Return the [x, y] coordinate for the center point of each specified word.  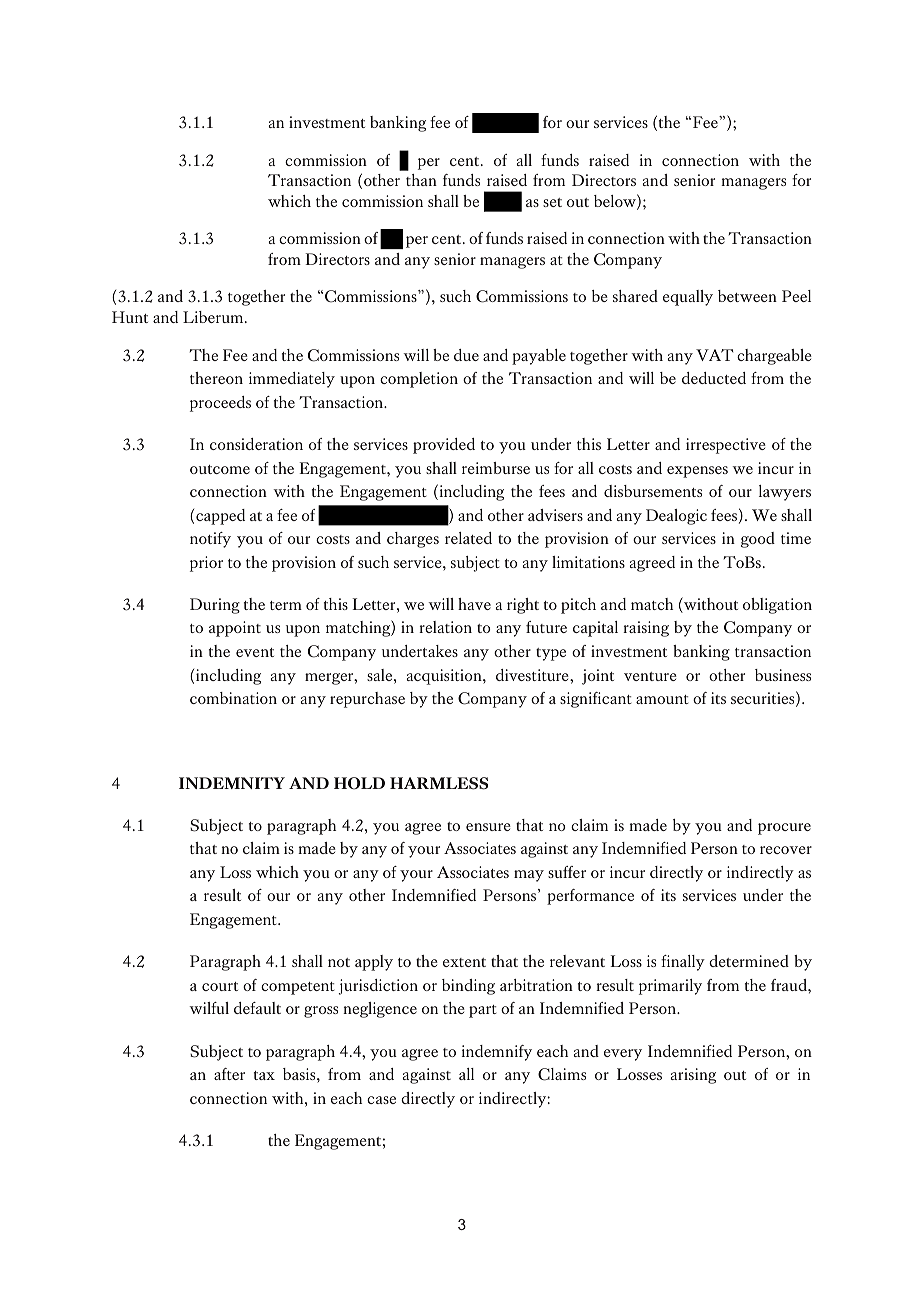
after [229, 1074]
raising [646, 629]
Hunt [130, 317]
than [421, 180]
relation [445, 627]
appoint [235, 629]
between [747, 296]
